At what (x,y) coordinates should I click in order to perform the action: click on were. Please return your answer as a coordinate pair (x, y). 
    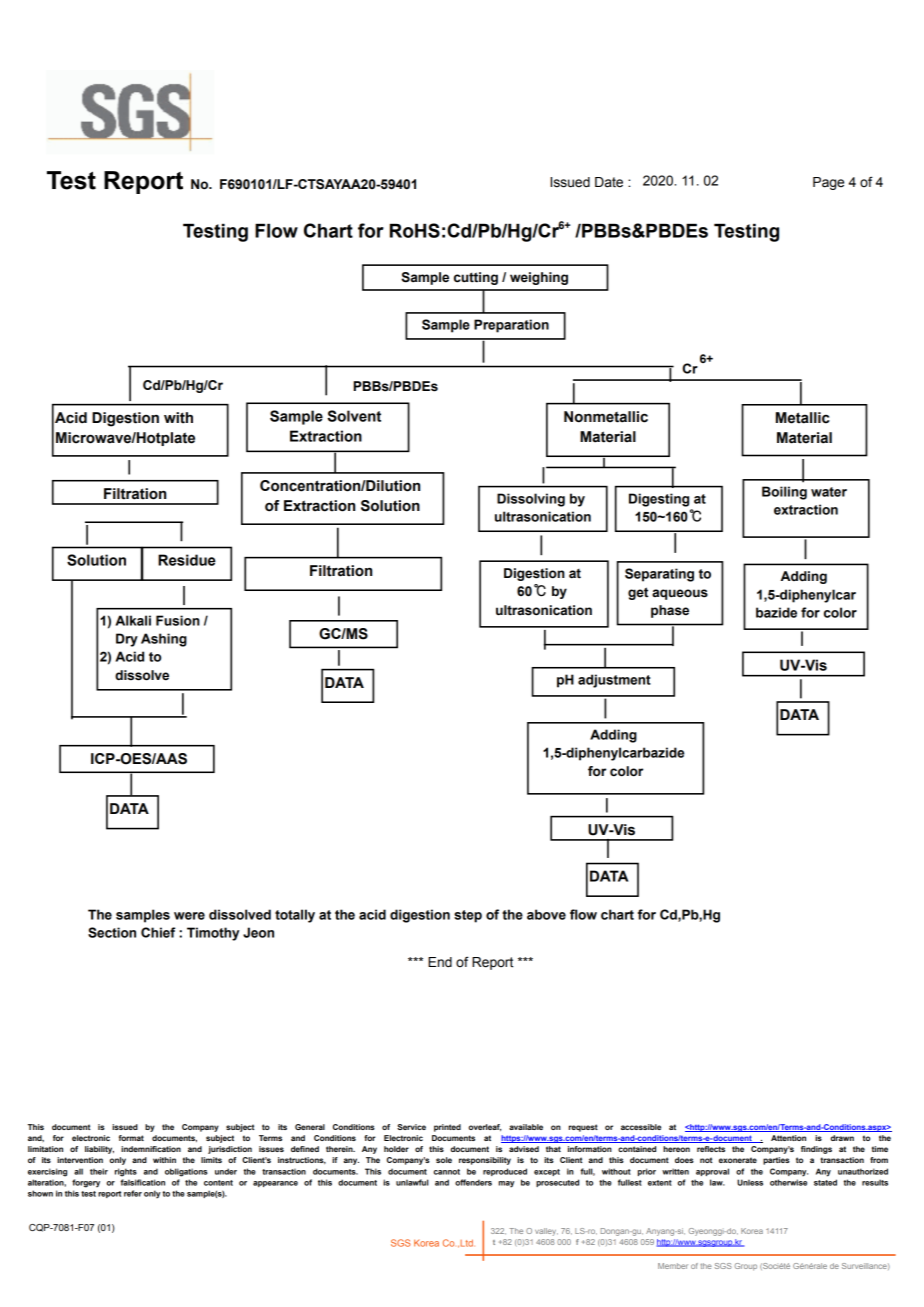
    Looking at the image, I should click on (189, 916).
